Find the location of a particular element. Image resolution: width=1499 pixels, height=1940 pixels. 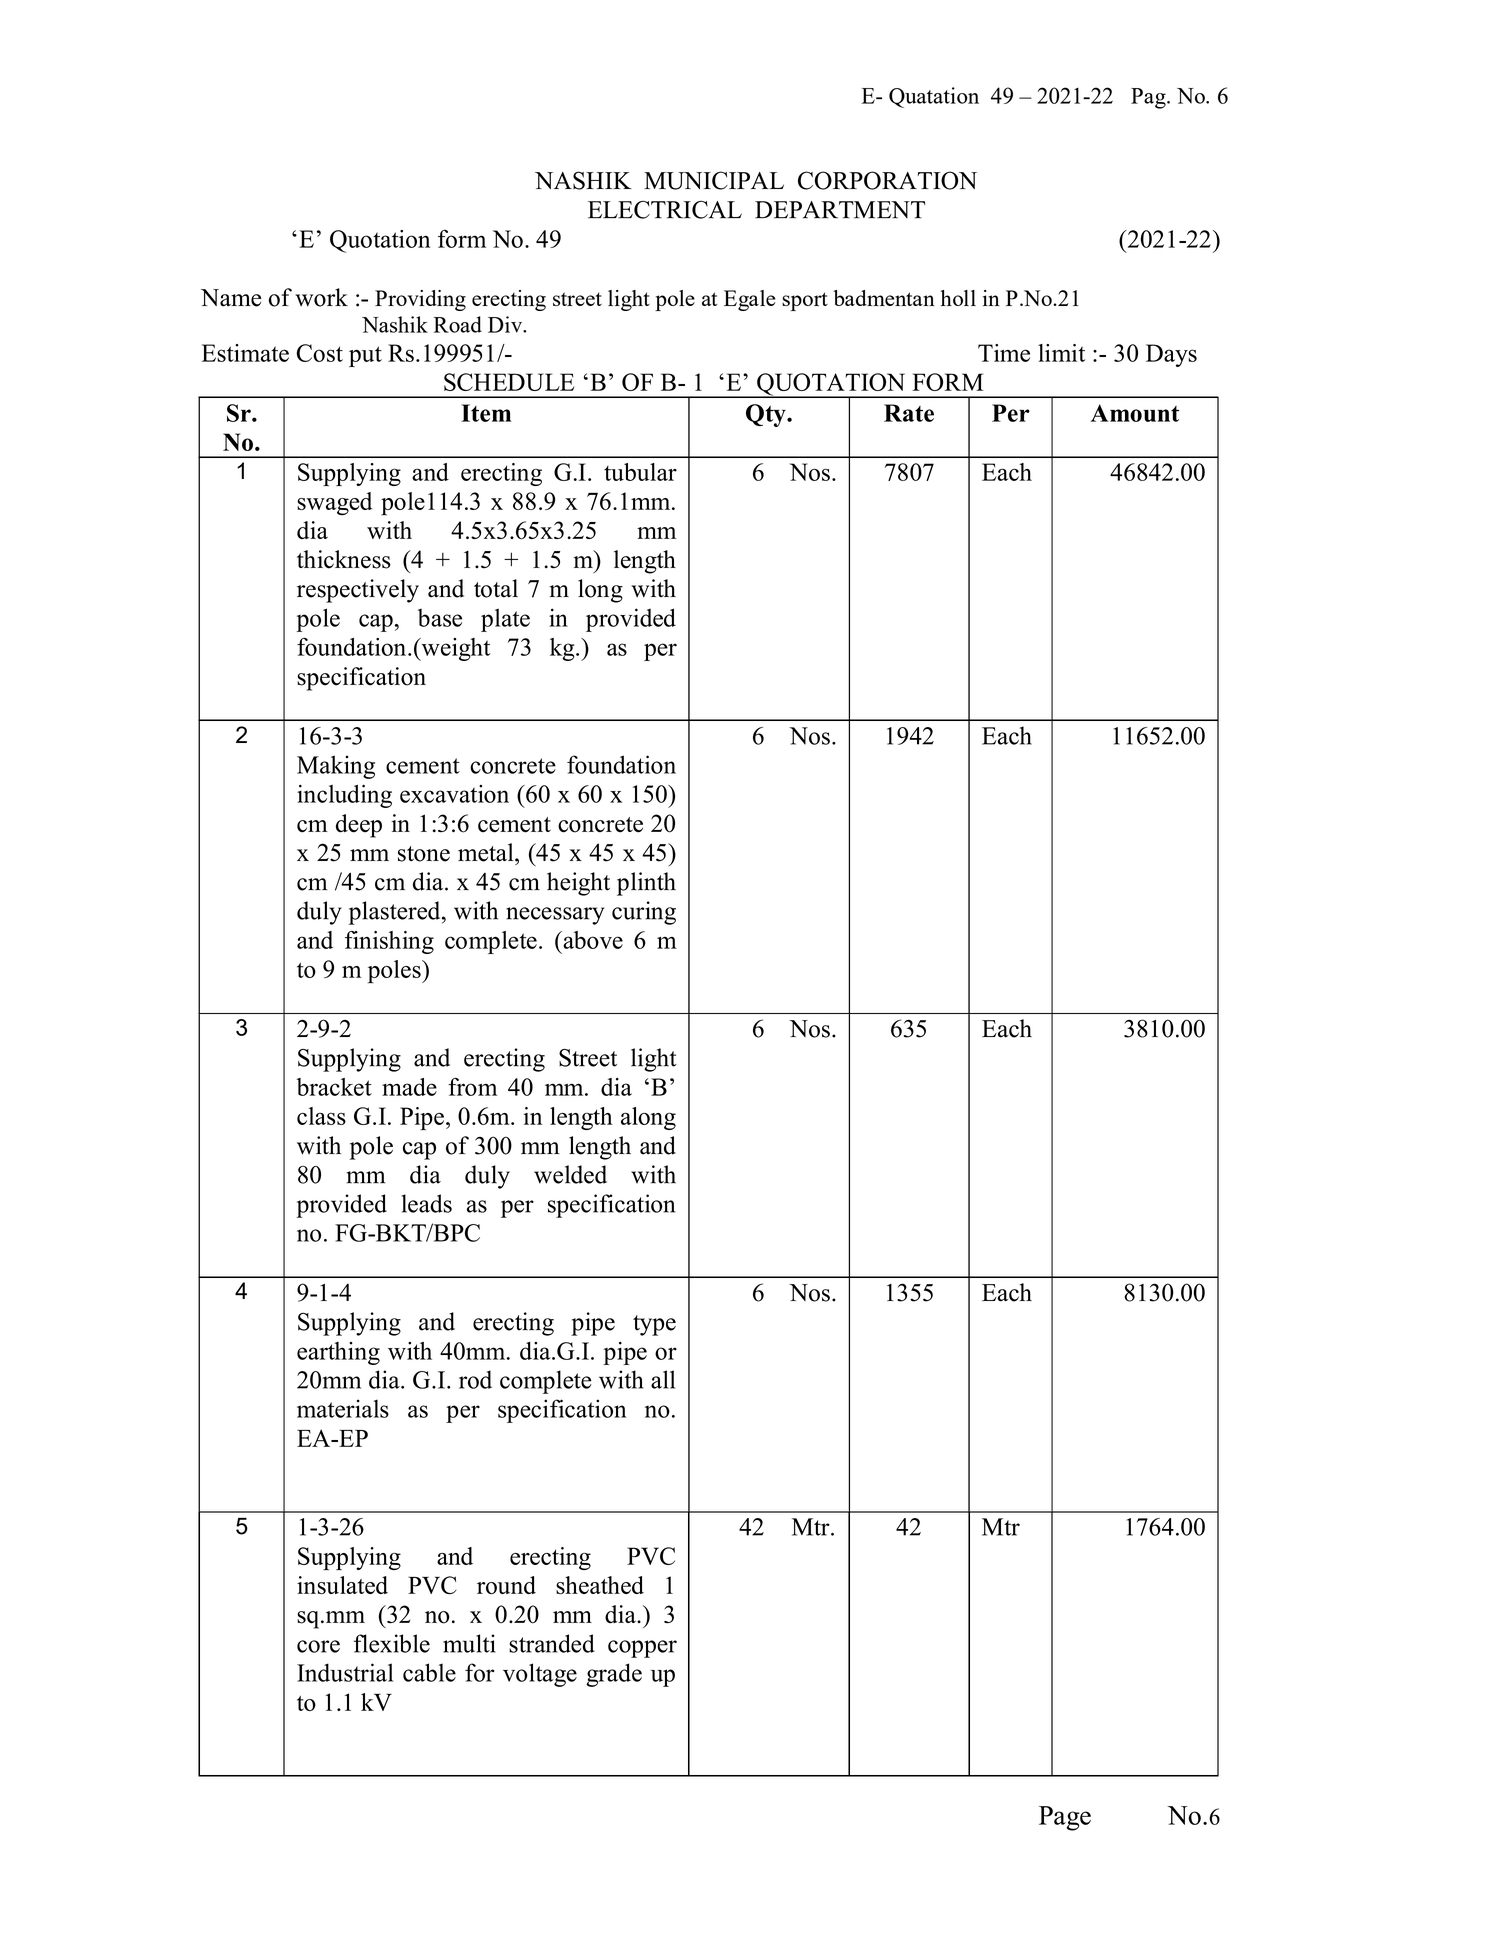

work is located at coordinates (321, 297).
